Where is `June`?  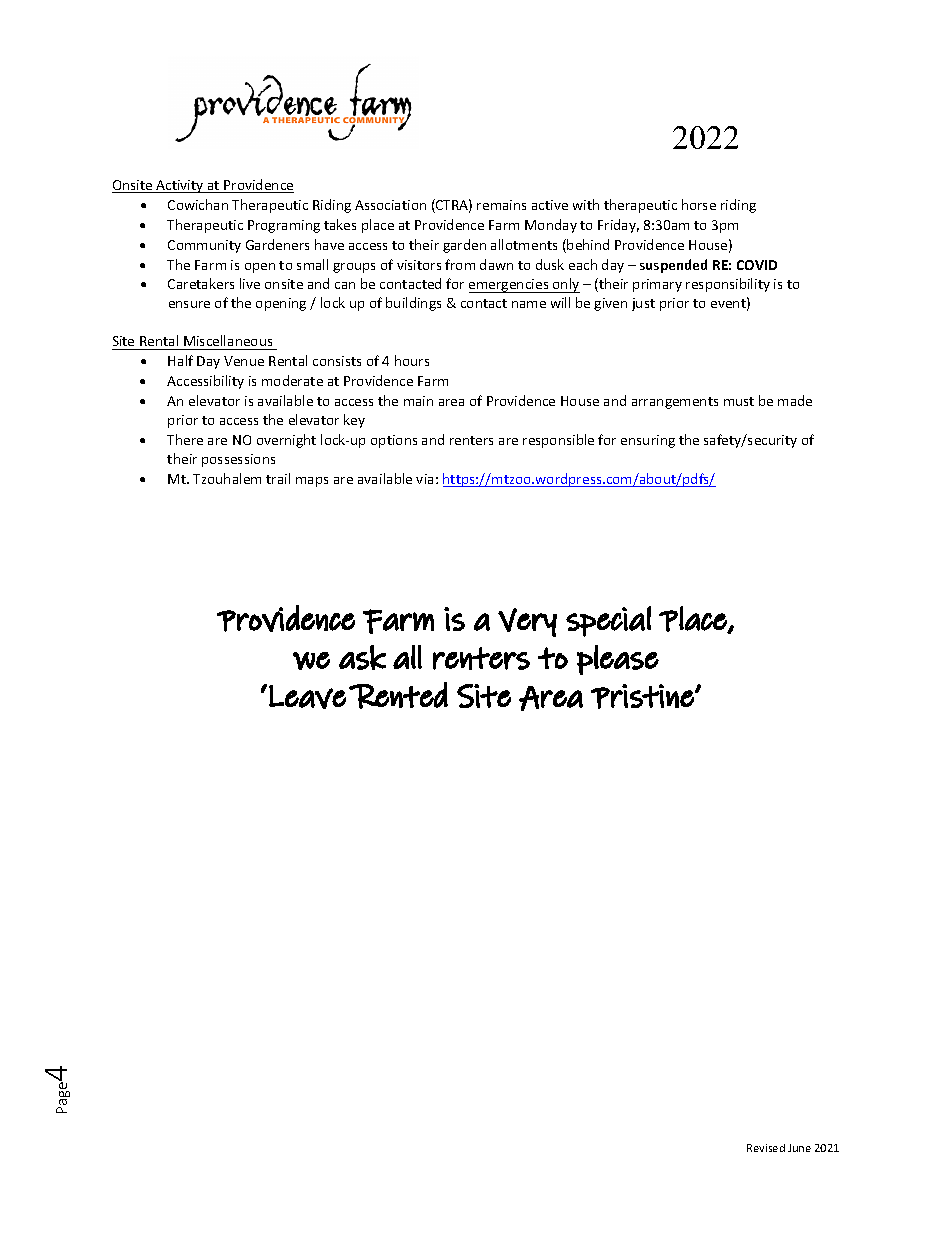 June is located at coordinates (799, 1148).
